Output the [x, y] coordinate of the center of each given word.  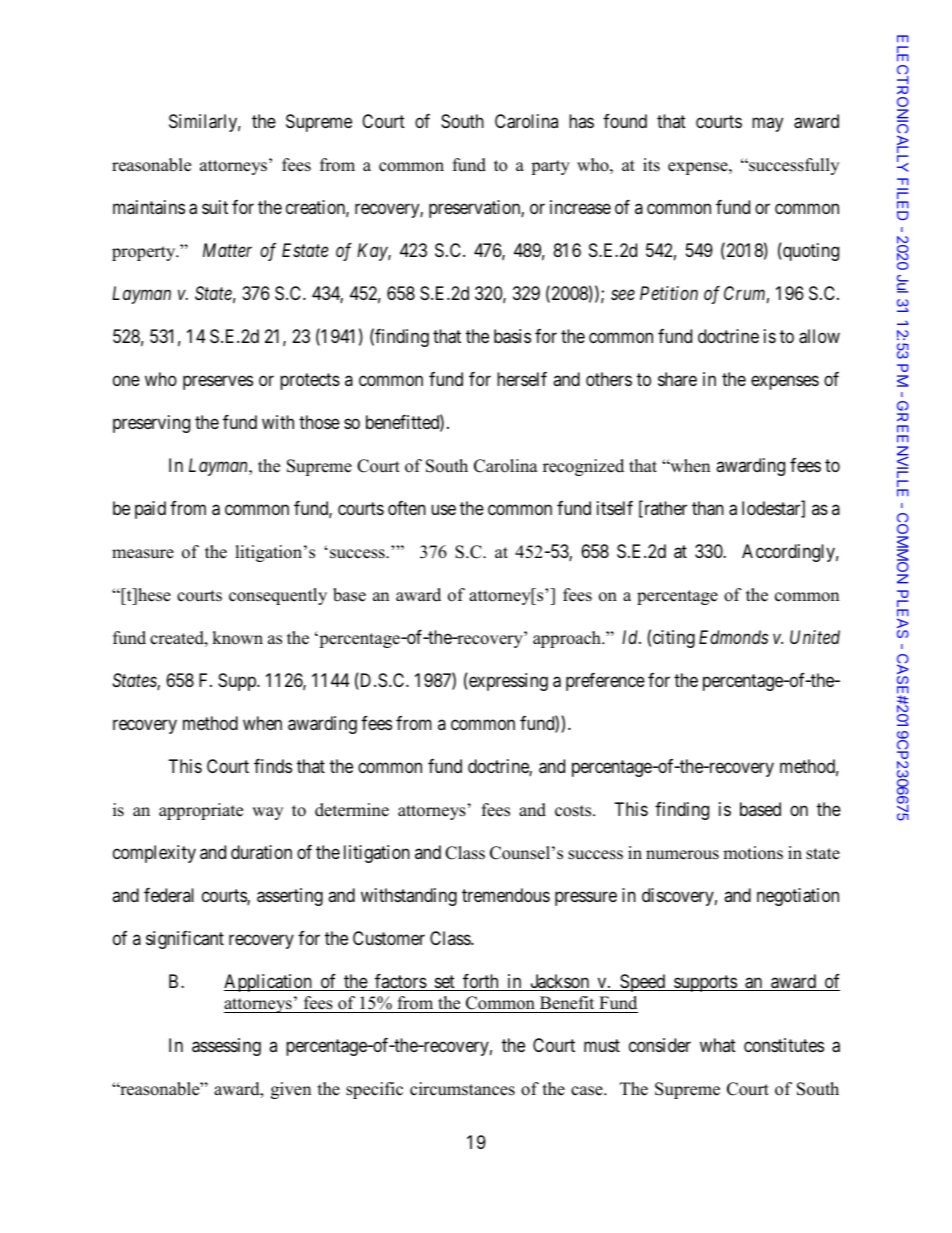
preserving [151, 424]
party [550, 167]
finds [273, 766]
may [767, 125]
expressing [507, 681]
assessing [226, 1047]
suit [215, 207]
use [443, 510]
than [708, 508]
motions [753, 853]
